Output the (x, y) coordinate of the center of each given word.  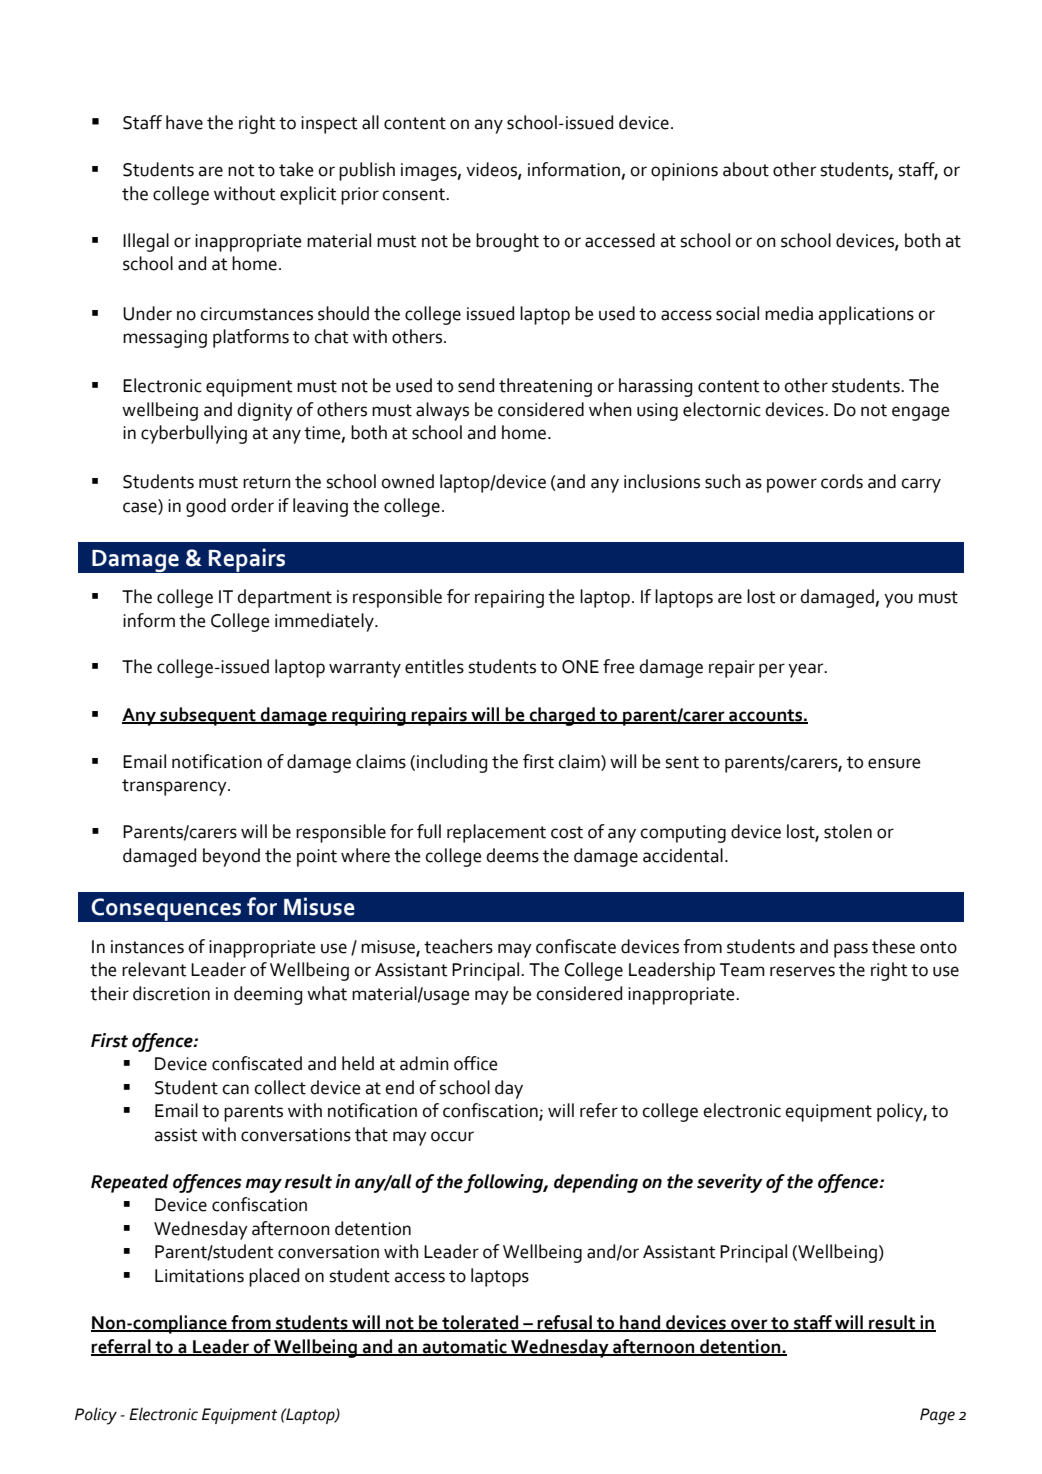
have (184, 122)
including (452, 763)
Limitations (199, 1276)
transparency (175, 787)
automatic (464, 1347)
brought (507, 242)
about (746, 169)
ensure (894, 763)
